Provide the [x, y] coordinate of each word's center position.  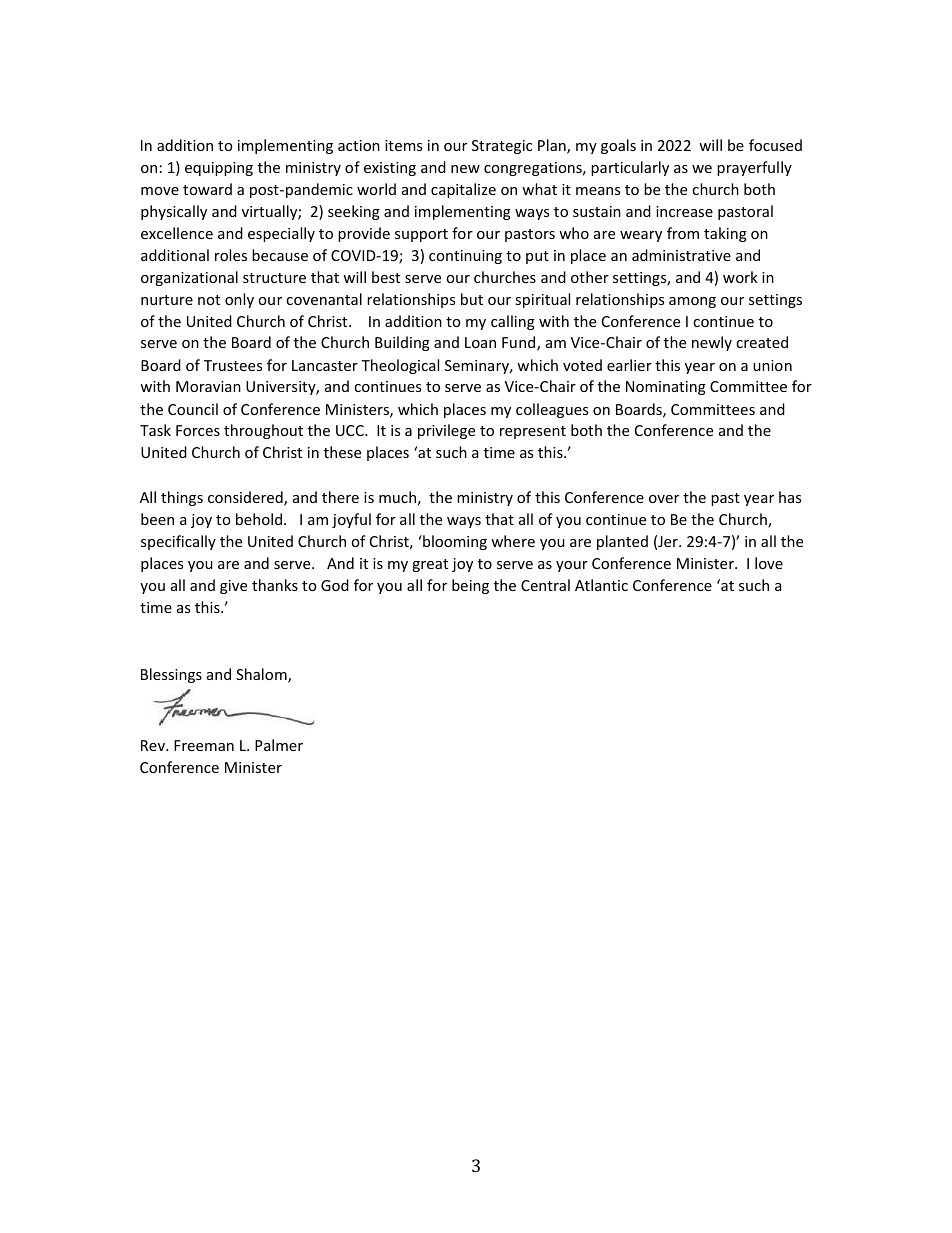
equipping [219, 169]
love [769, 563]
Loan [480, 342]
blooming [454, 542]
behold [259, 519]
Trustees [233, 365]
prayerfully [754, 168]
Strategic [502, 147]
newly [712, 343]
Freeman [204, 745]
